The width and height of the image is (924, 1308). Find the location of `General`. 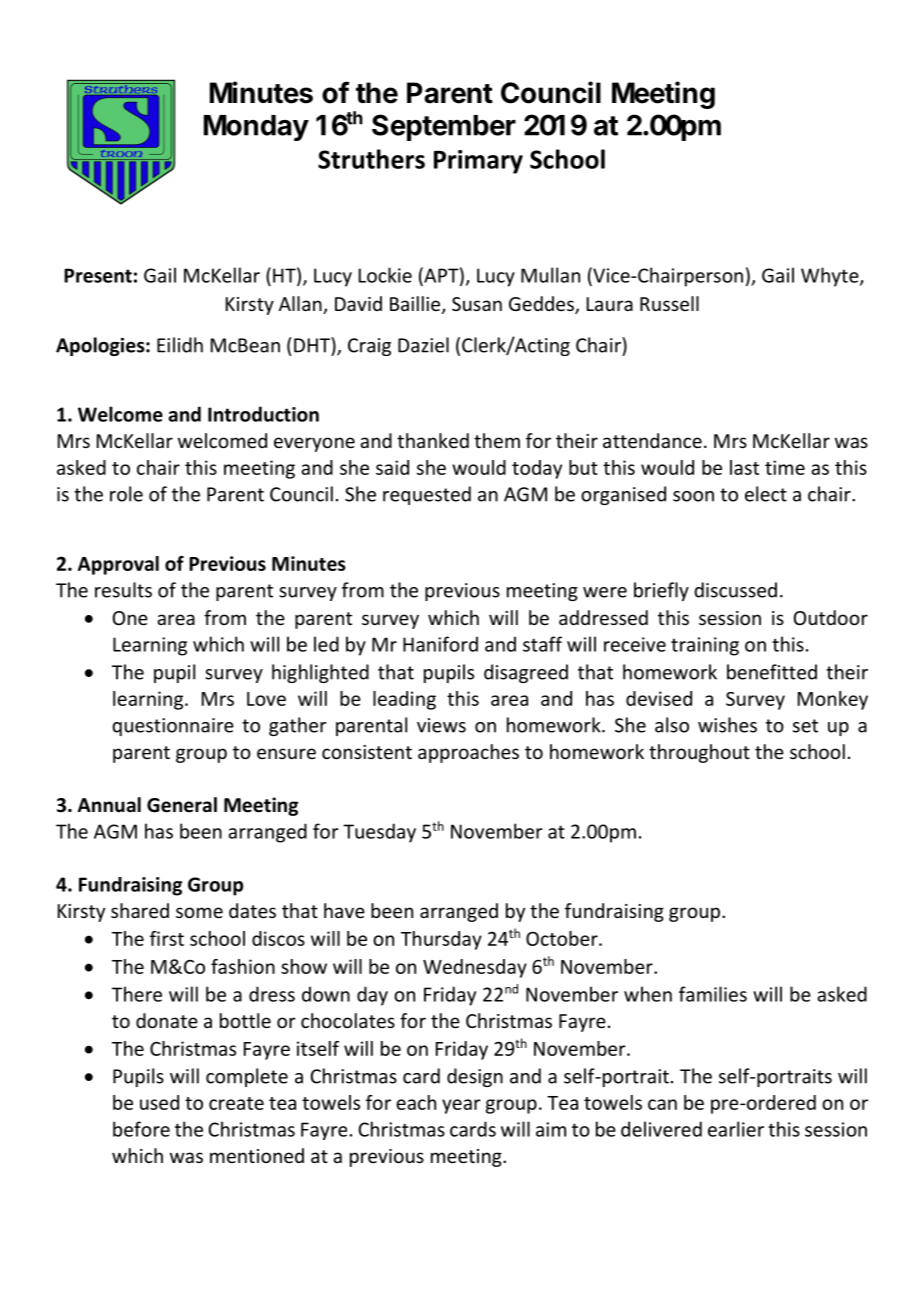

General is located at coordinates (182, 805).
